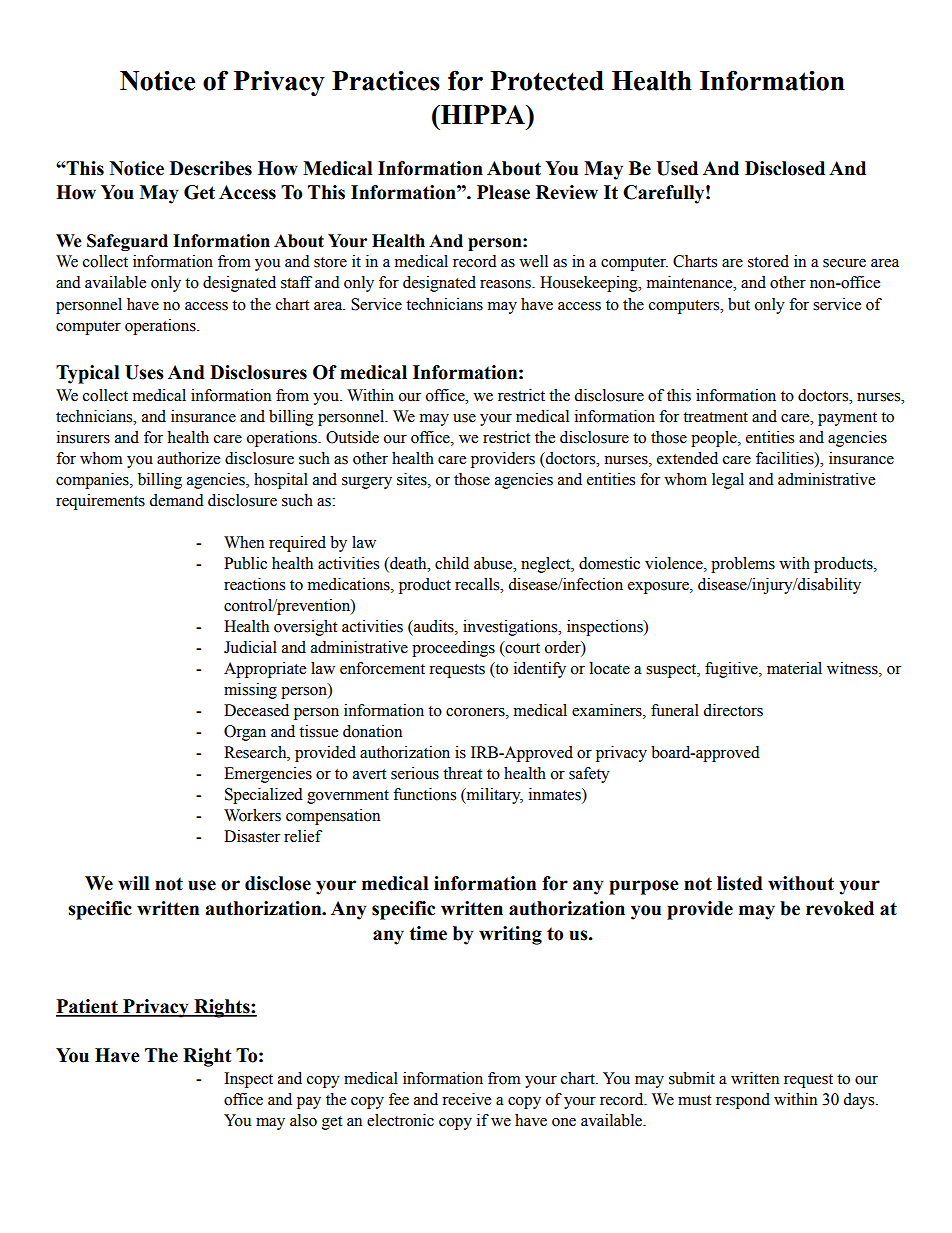 This page has width=952, height=1233. What do you see at coordinates (740, 883) in the page?
I see `listed` at bounding box center [740, 883].
